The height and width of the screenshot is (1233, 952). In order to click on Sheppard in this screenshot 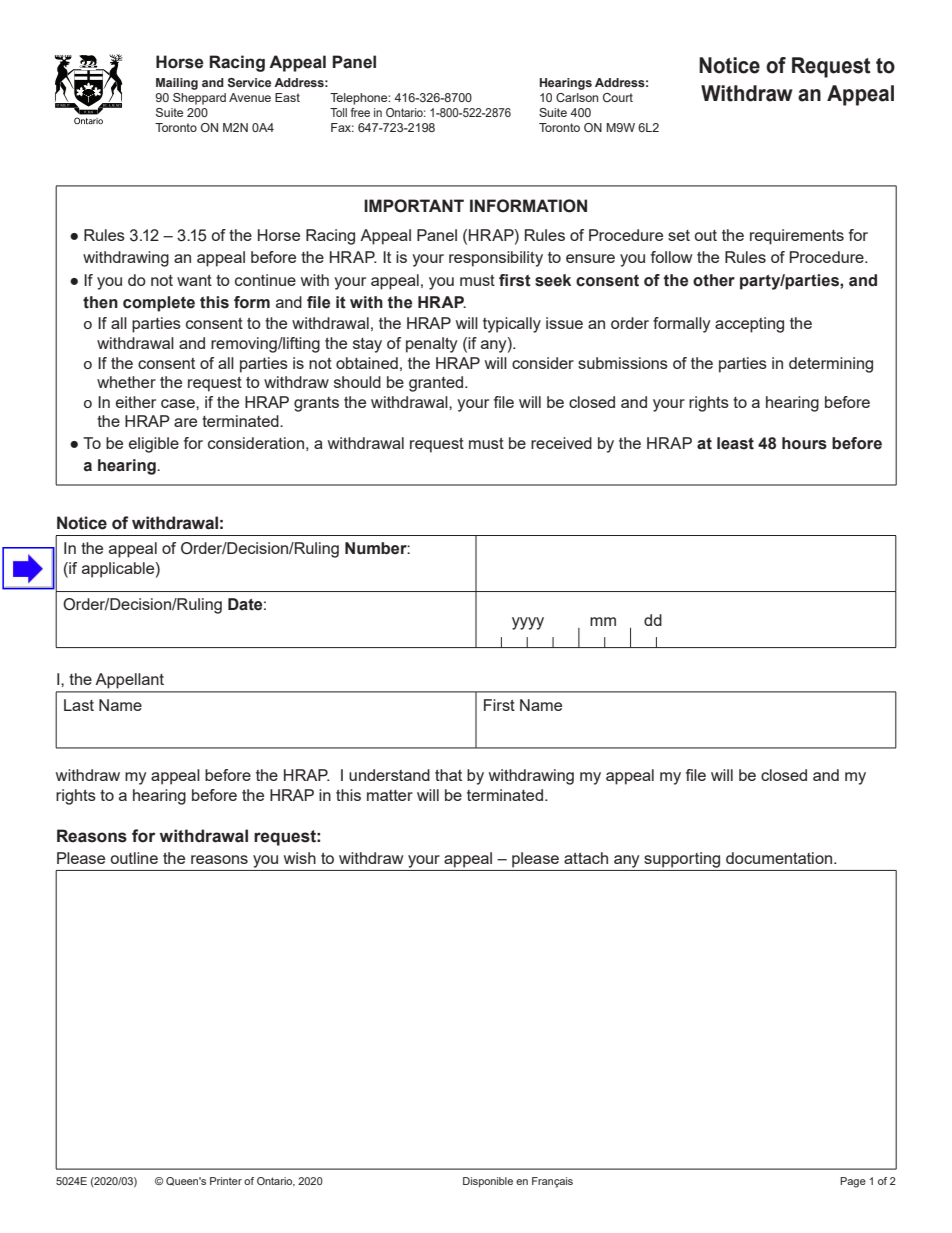, I will do `click(199, 99)`.
